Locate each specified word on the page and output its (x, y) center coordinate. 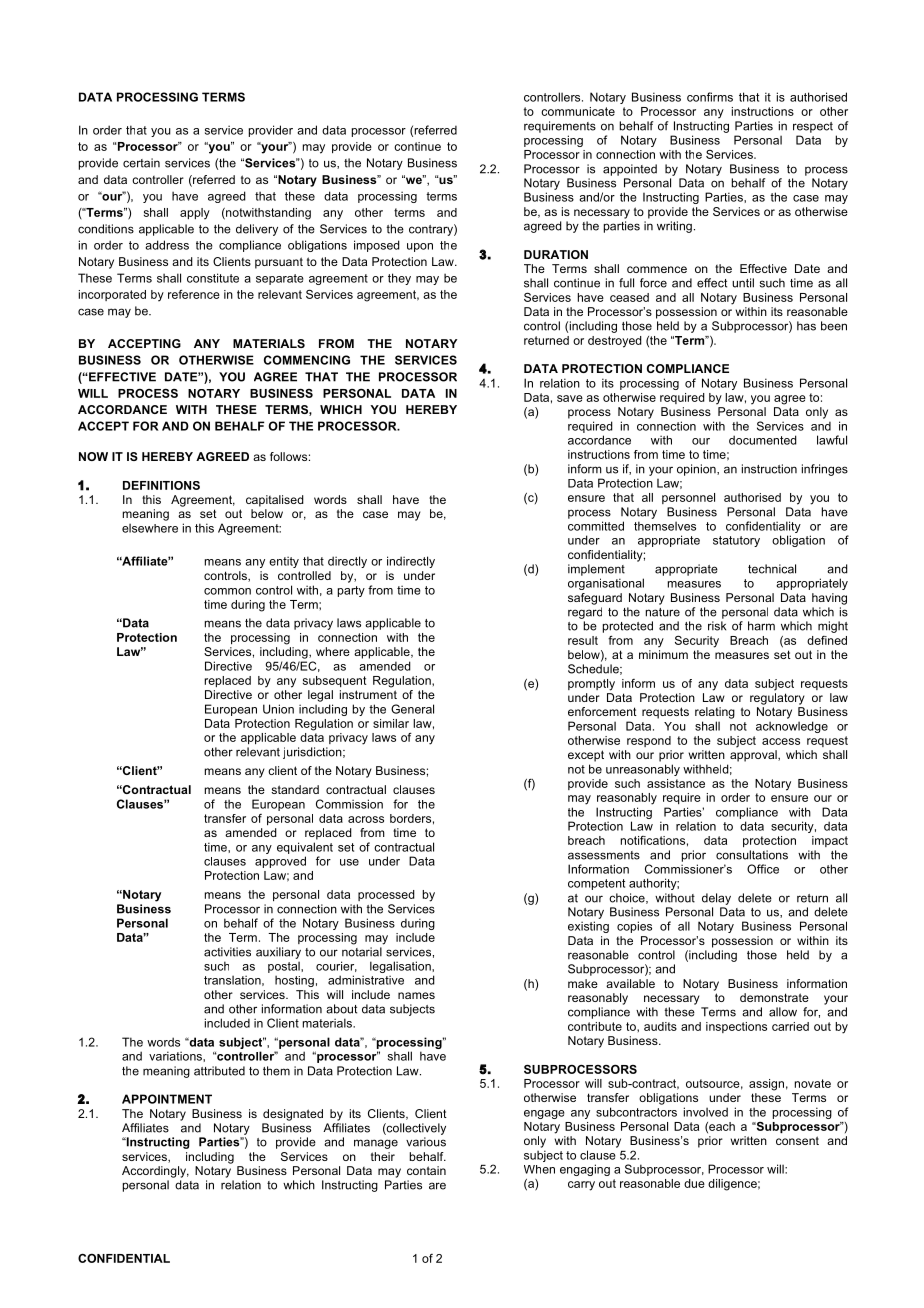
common (227, 591)
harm (761, 626)
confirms (710, 97)
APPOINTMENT (167, 1099)
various (426, 1142)
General (412, 709)
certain (141, 163)
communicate (578, 111)
